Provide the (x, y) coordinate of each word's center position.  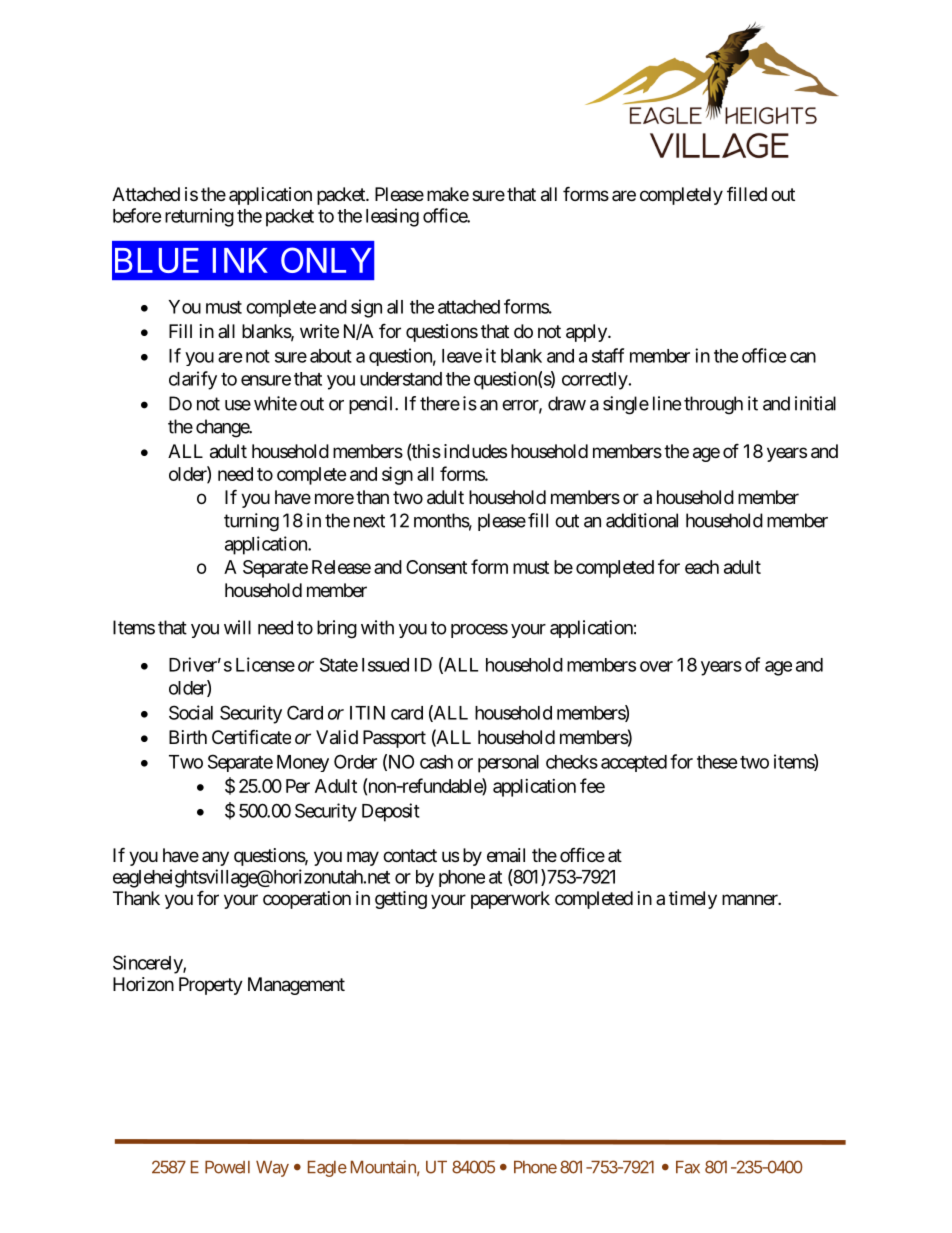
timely (693, 900)
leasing (392, 217)
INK (240, 260)
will (237, 627)
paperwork (510, 900)
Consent (436, 567)
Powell (227, 1167)
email (506, 855)
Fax (688, 1167)
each (702, 567)
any (215, 858)
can (803, 357)
